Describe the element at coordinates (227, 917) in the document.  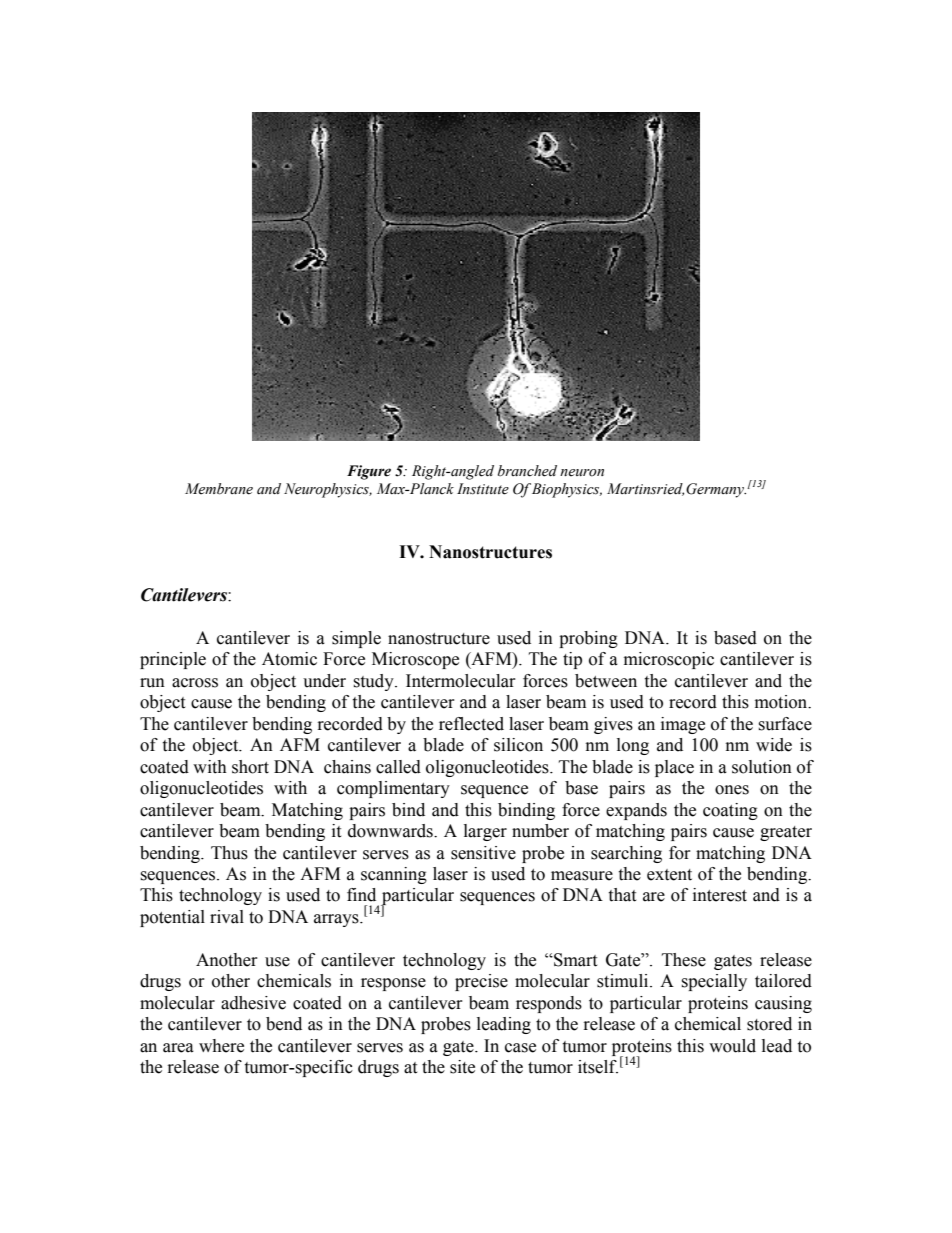
I see `rival` at that location.
